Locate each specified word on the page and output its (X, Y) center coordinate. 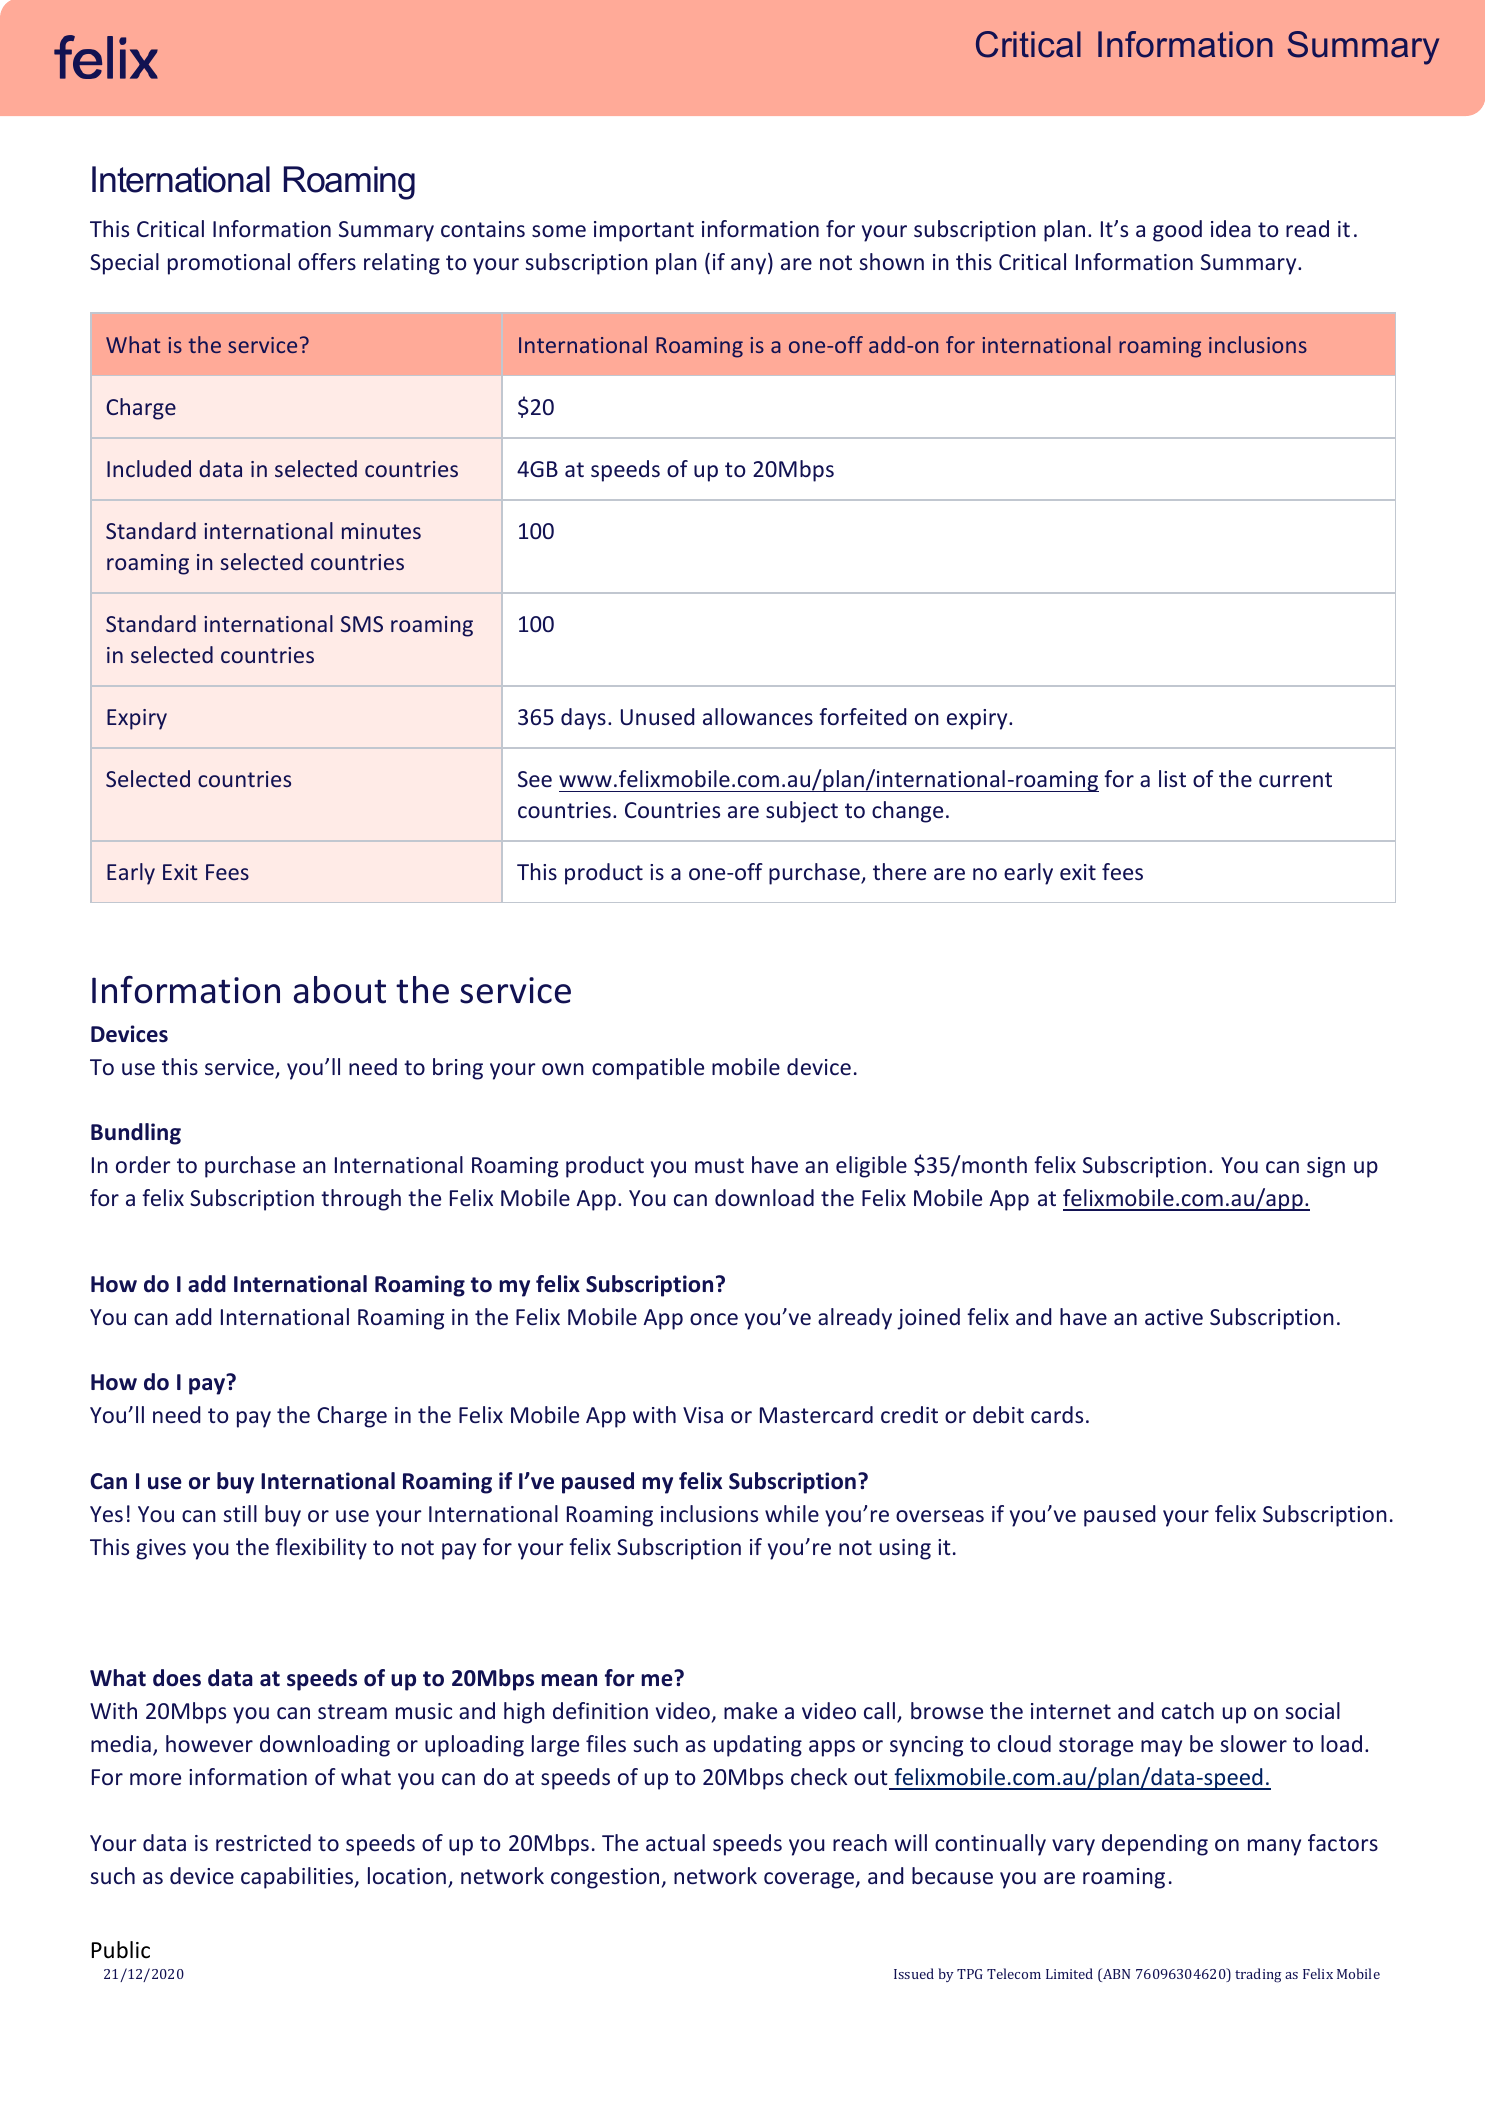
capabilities (298, 1878)
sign (1326, 1167)
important (644, 231)
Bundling (136, 1134)
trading (1258, 1975)
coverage (810, 1880)
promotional (229, 264)
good (1177, 231)
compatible (648, 1069)
